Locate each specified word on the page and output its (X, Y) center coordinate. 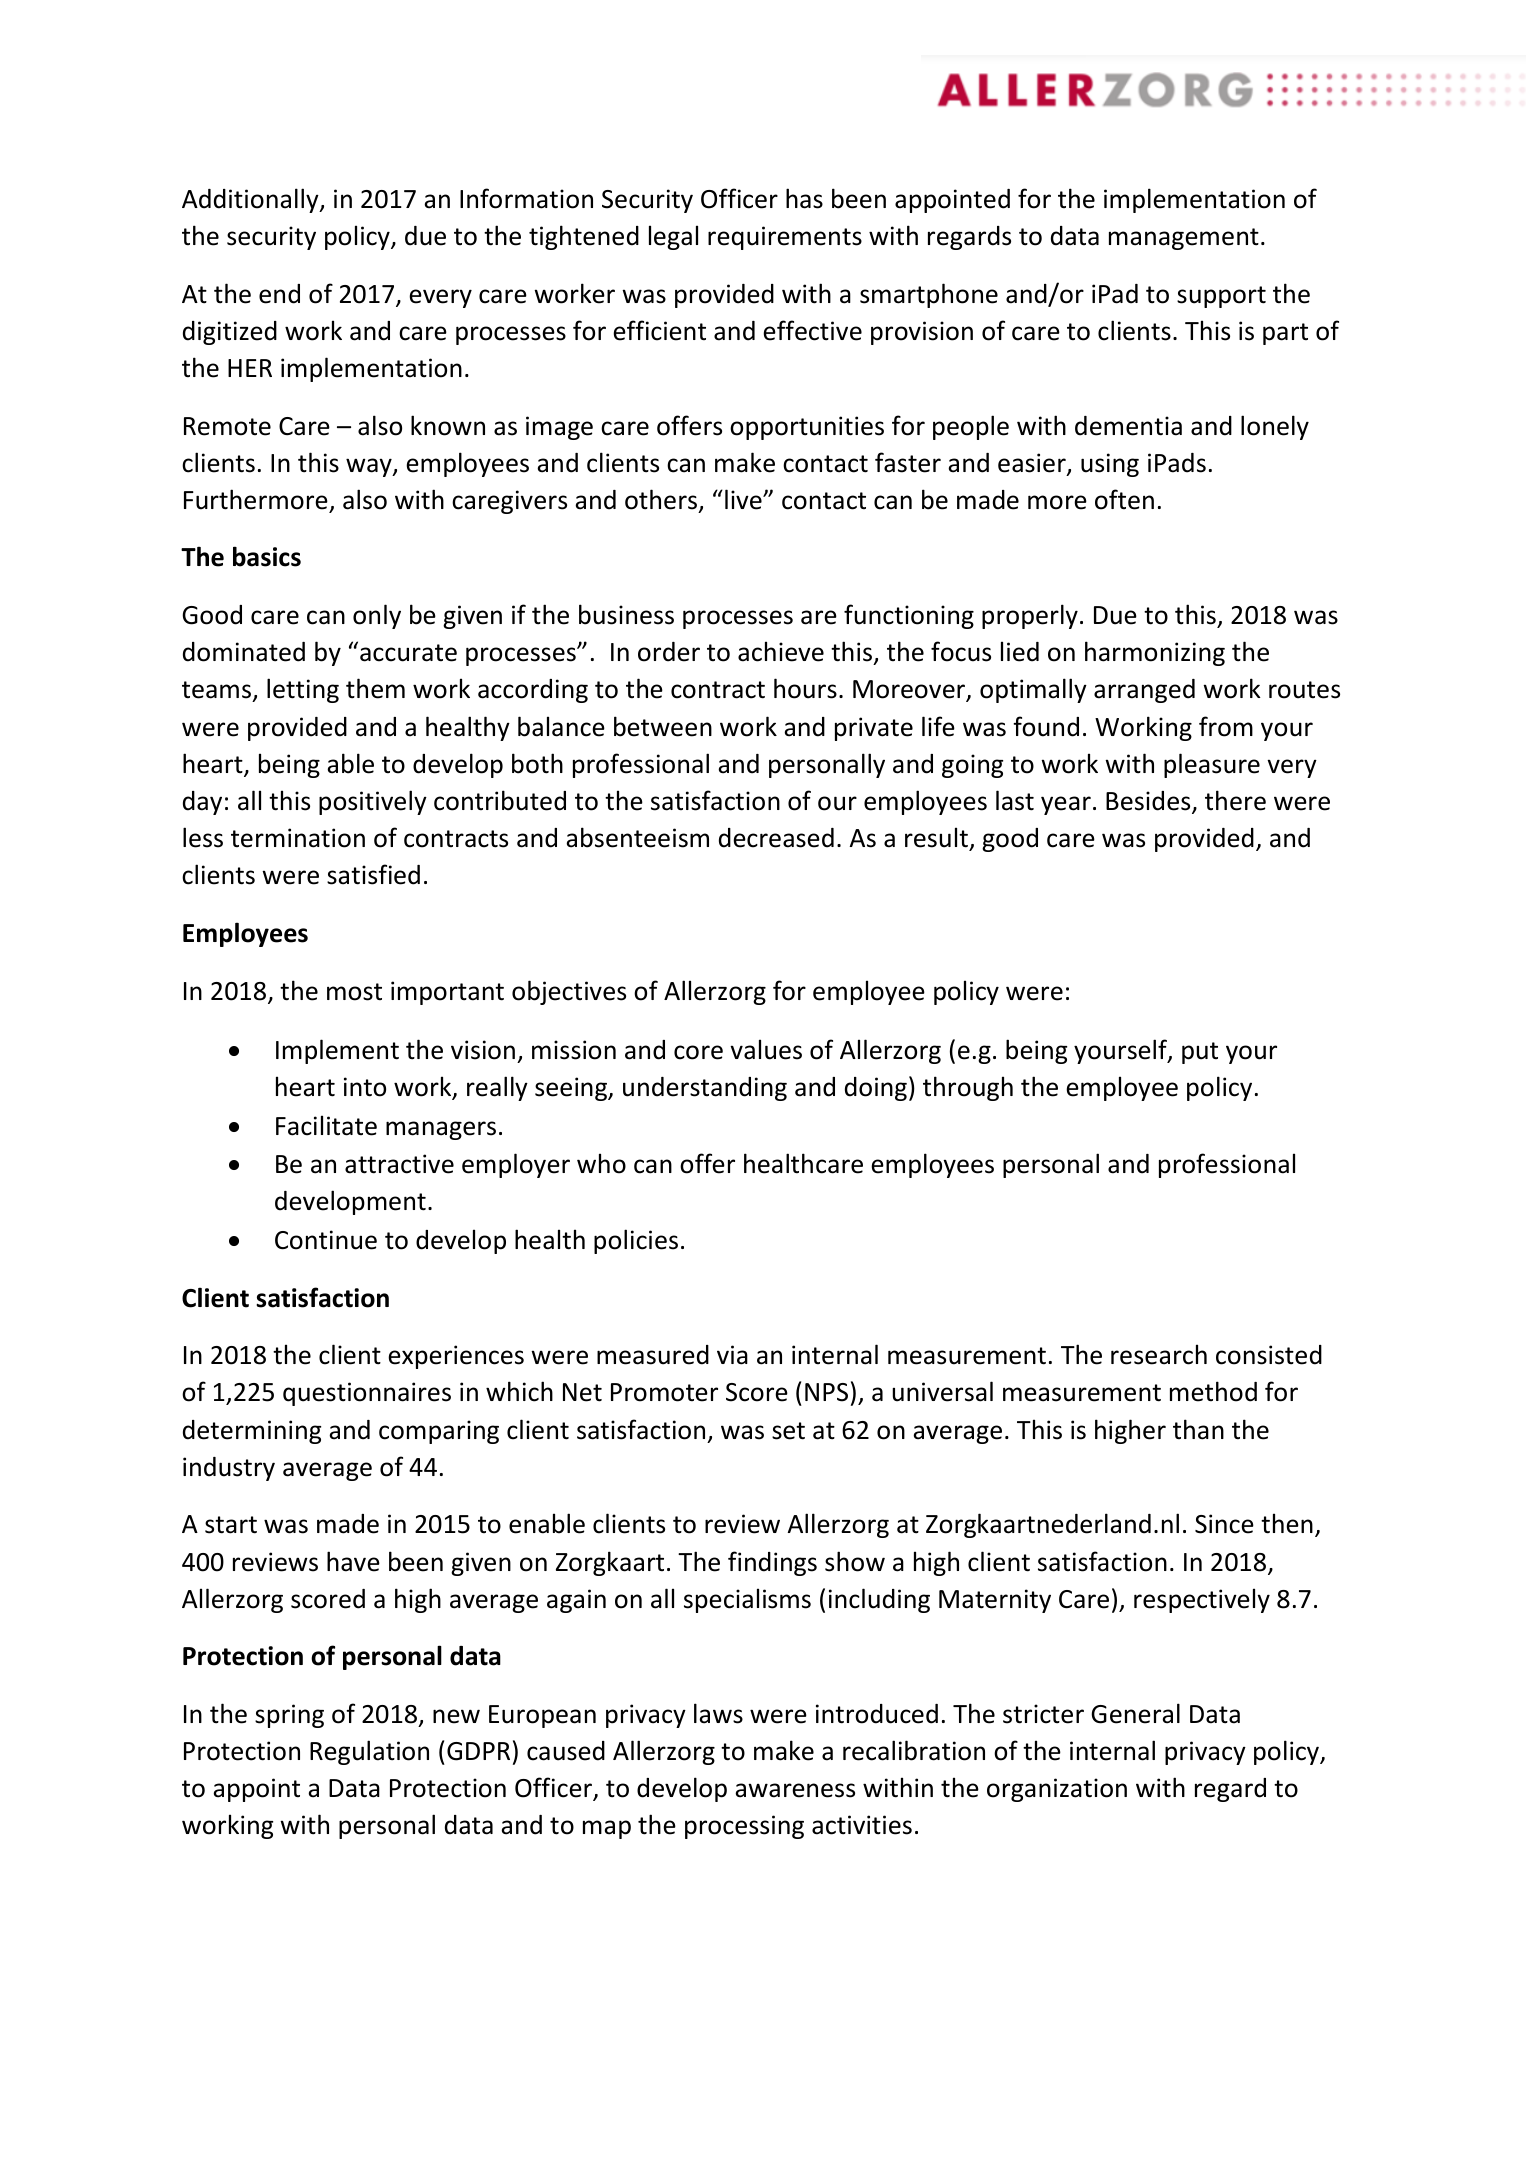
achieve (781, 651)
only (377, 616)
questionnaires (367, 1394)
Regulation (369, 1752)
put (1200, 1053)
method (1213, 1391)
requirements (785, 238)
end (279, 294)
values (766, 1049)
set (788, 1431)
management (1184, 239)
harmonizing (1155, 653)
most (354, 992)
